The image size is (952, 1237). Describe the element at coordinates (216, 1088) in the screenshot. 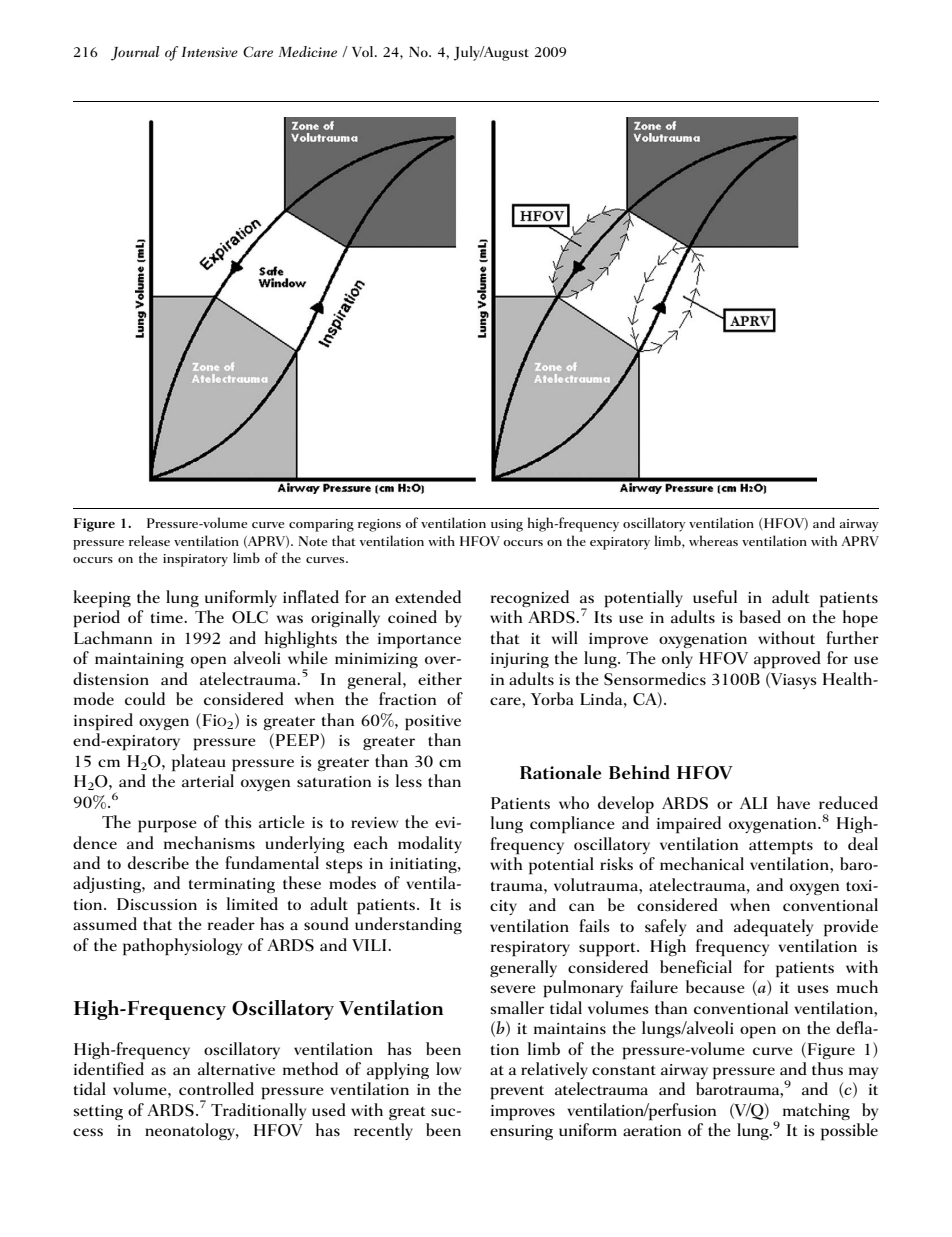

I see `controlled` at that location.
